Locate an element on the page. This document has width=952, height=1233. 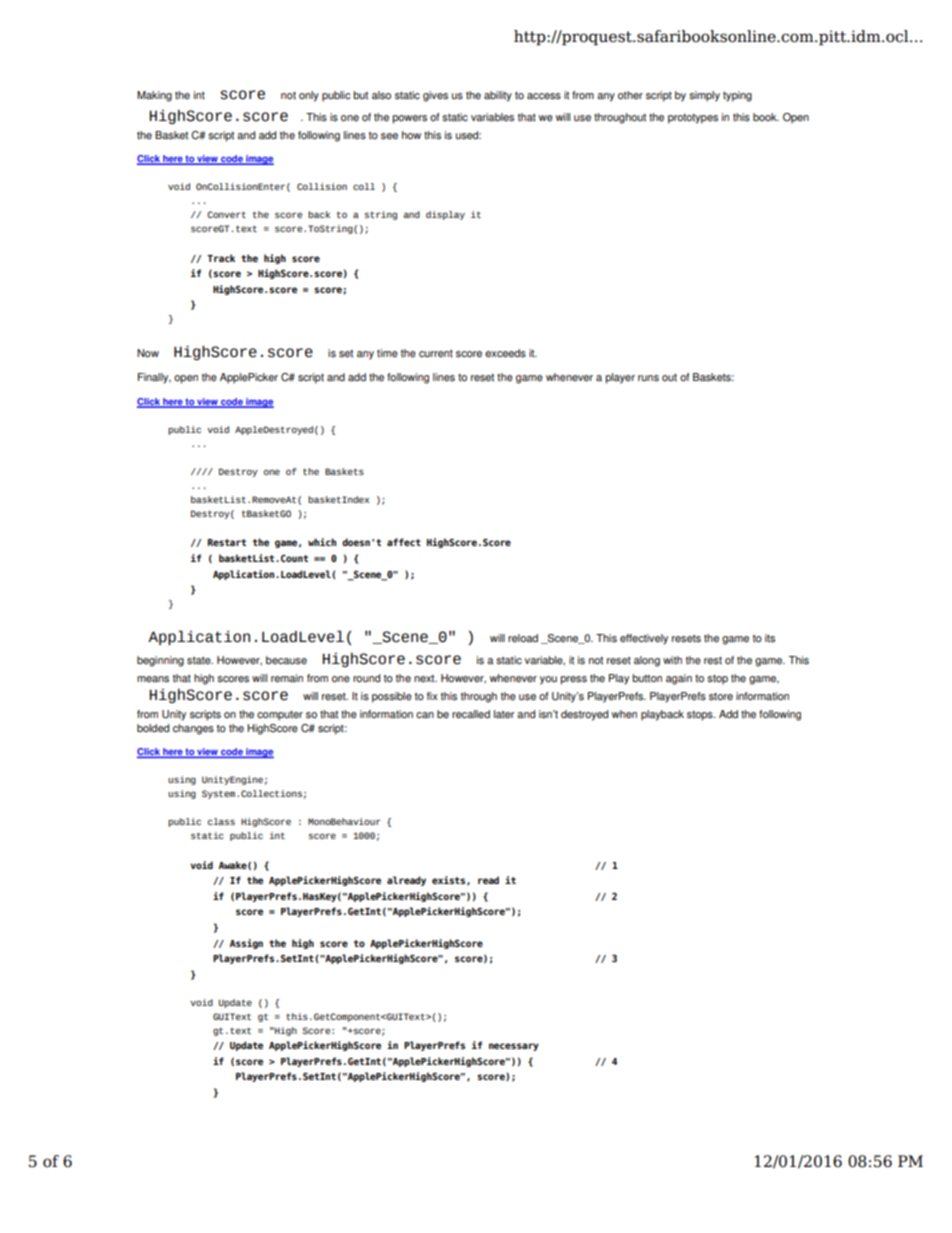
gives is located at coordinates (435, 96).
